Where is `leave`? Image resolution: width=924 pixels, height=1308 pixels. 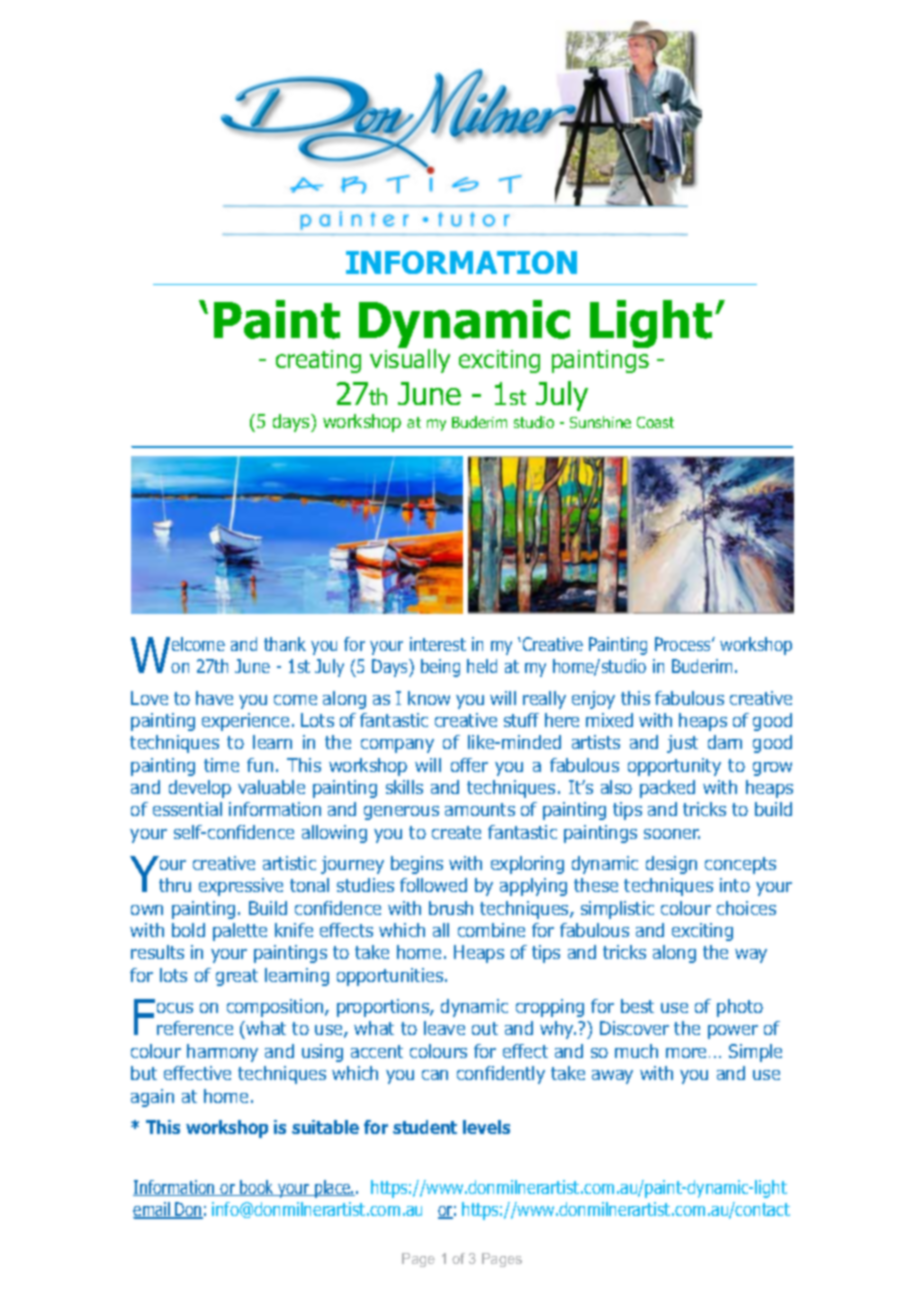
leave is located at coordinates (444, 1028).
